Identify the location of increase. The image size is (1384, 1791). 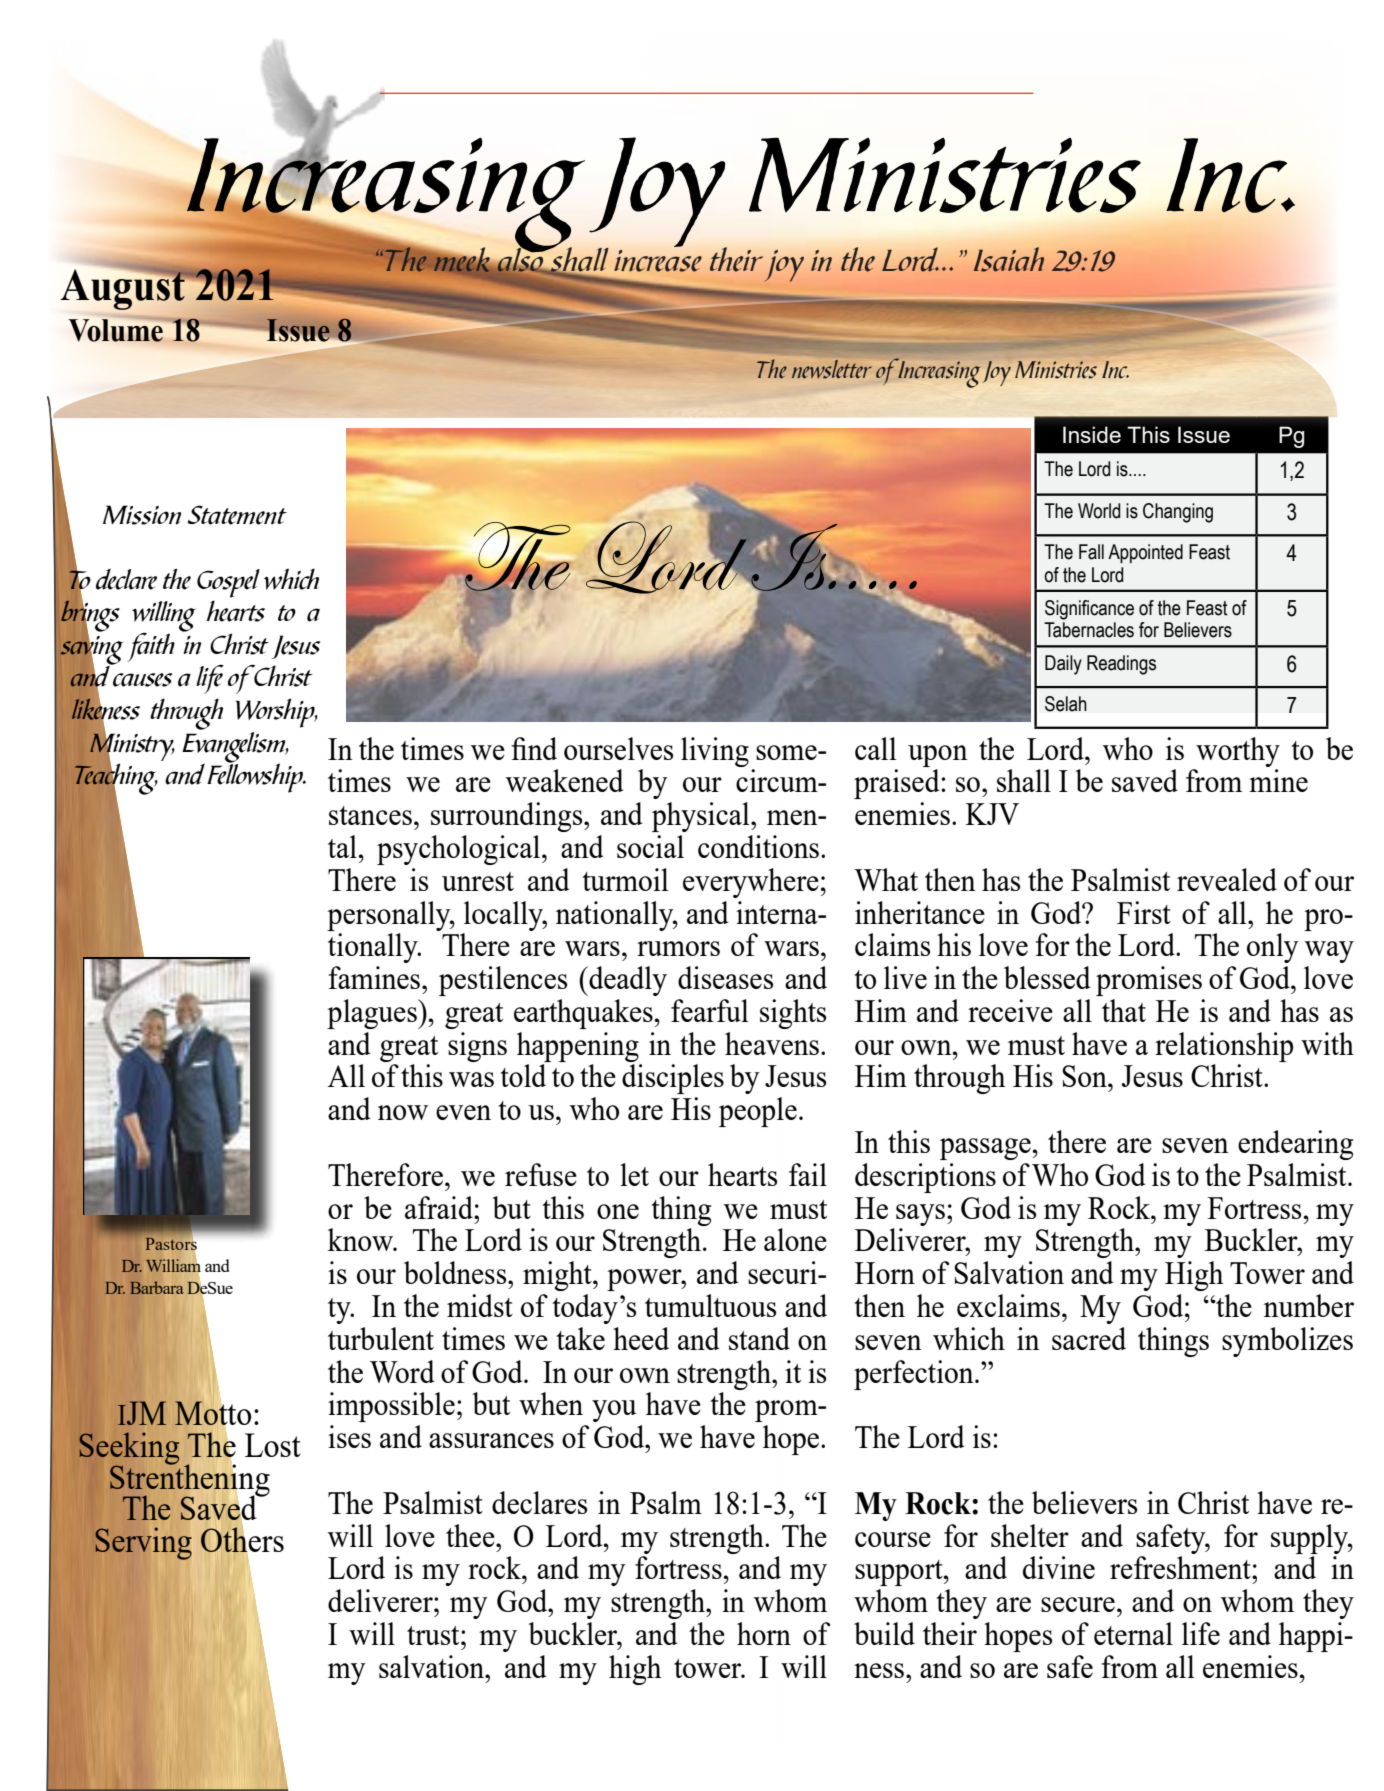
(658, 261).
